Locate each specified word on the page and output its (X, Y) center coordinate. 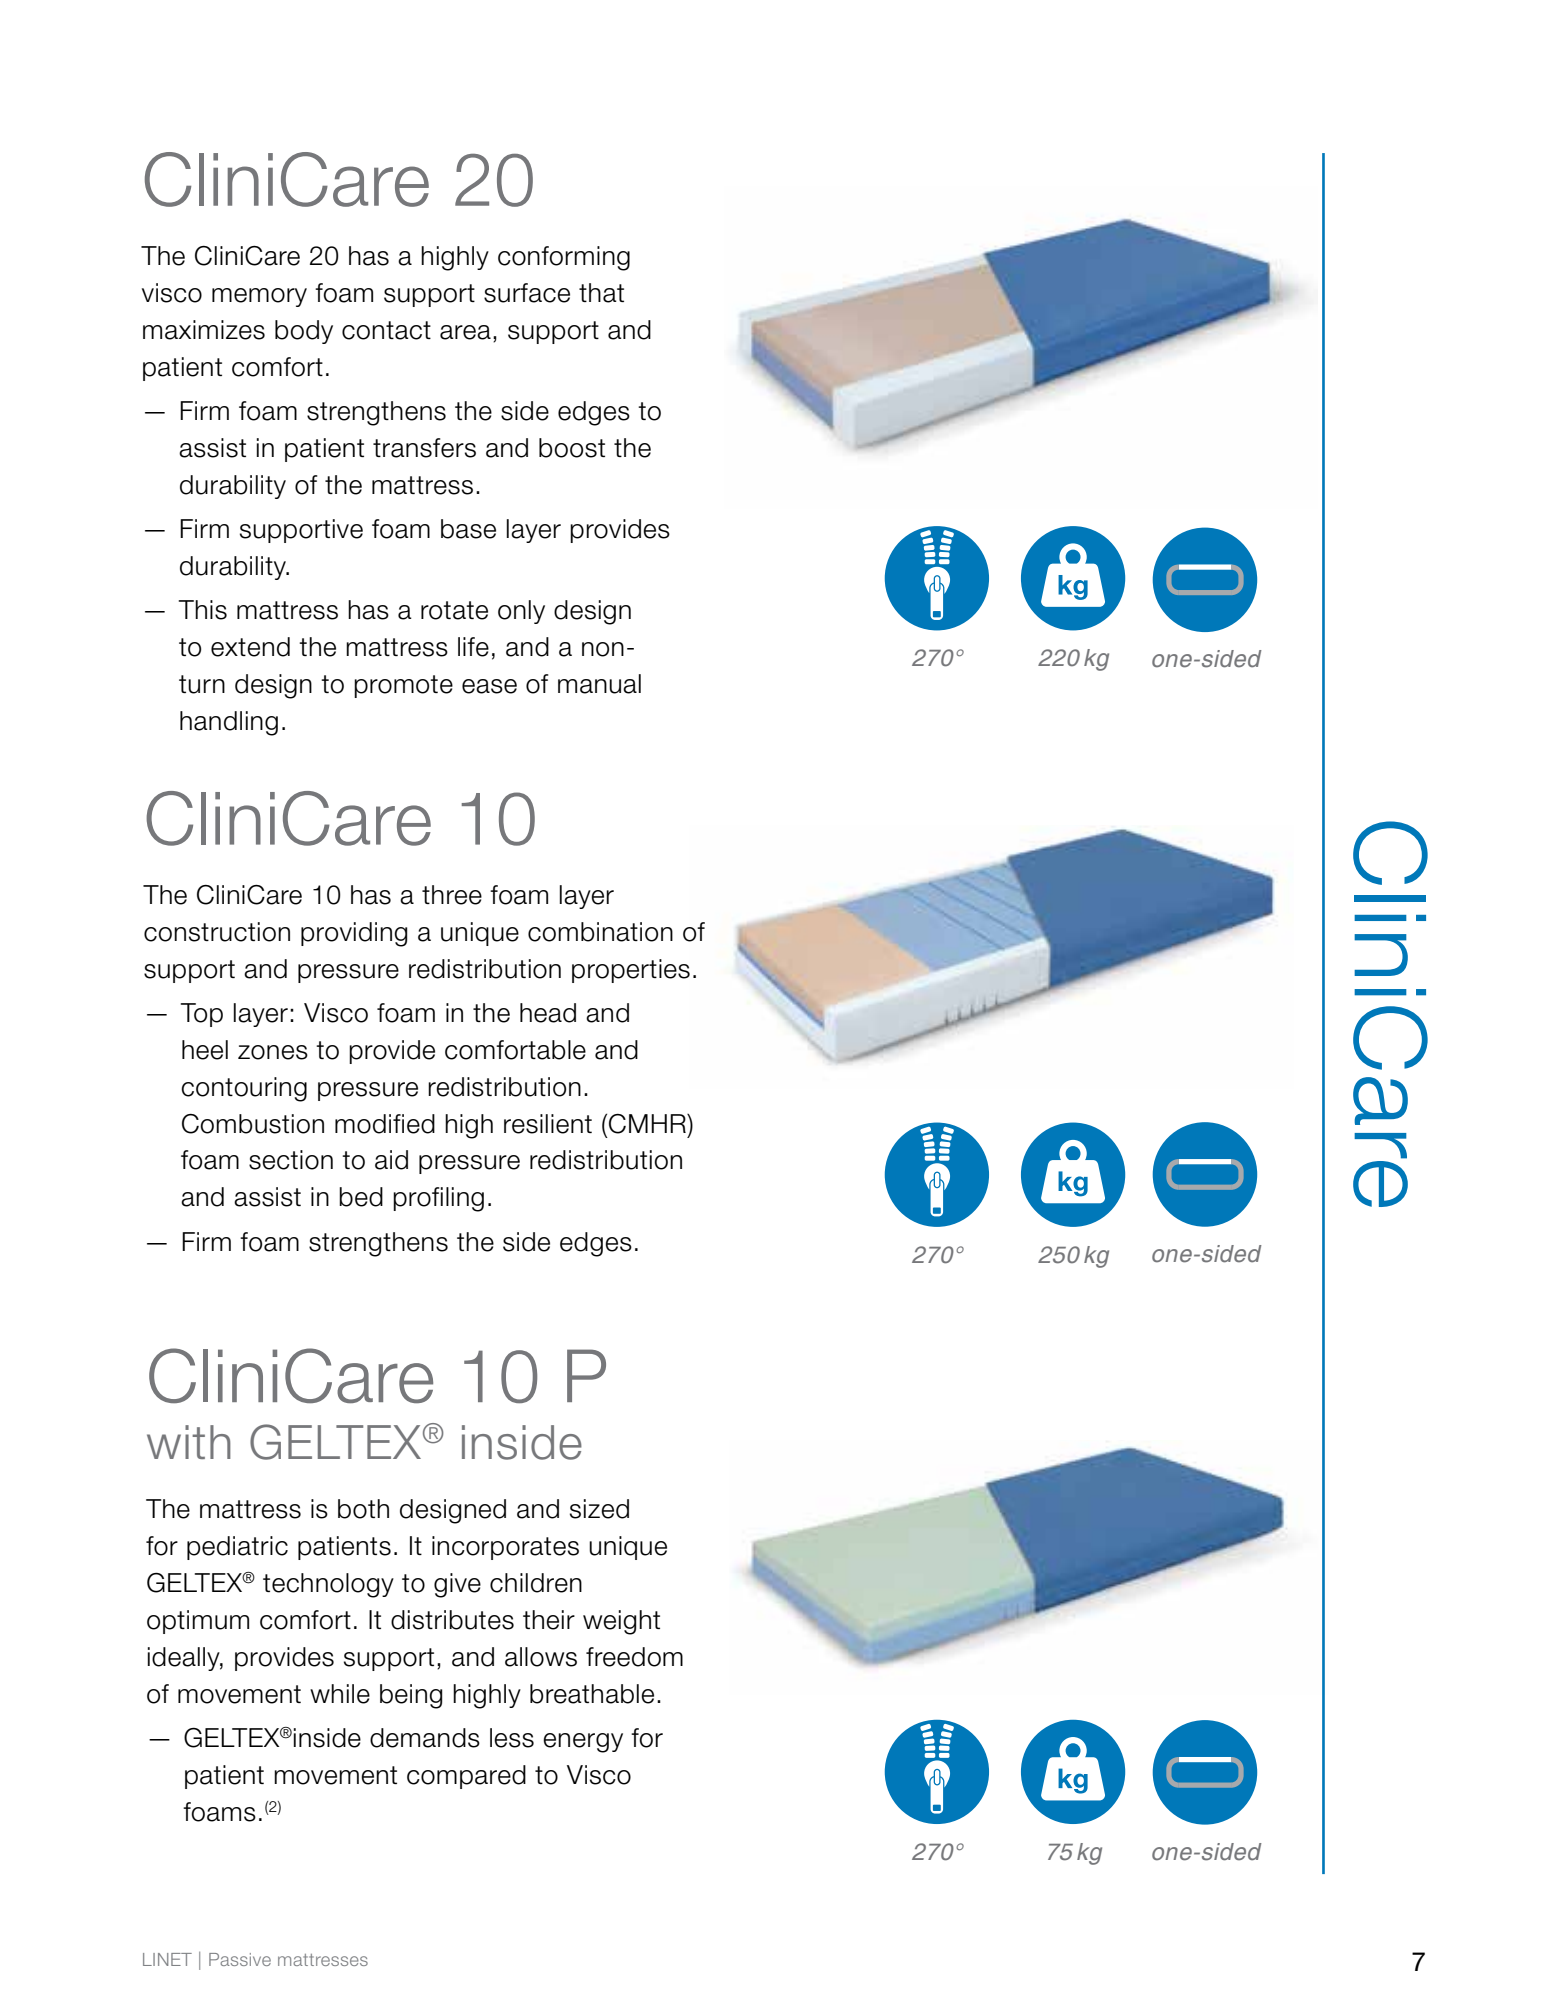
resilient (548, 1124)
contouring (244, 1089)
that (601, 293)
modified (385, 1124)
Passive (240, 1959)
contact (386, 330)
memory (259, 297)
